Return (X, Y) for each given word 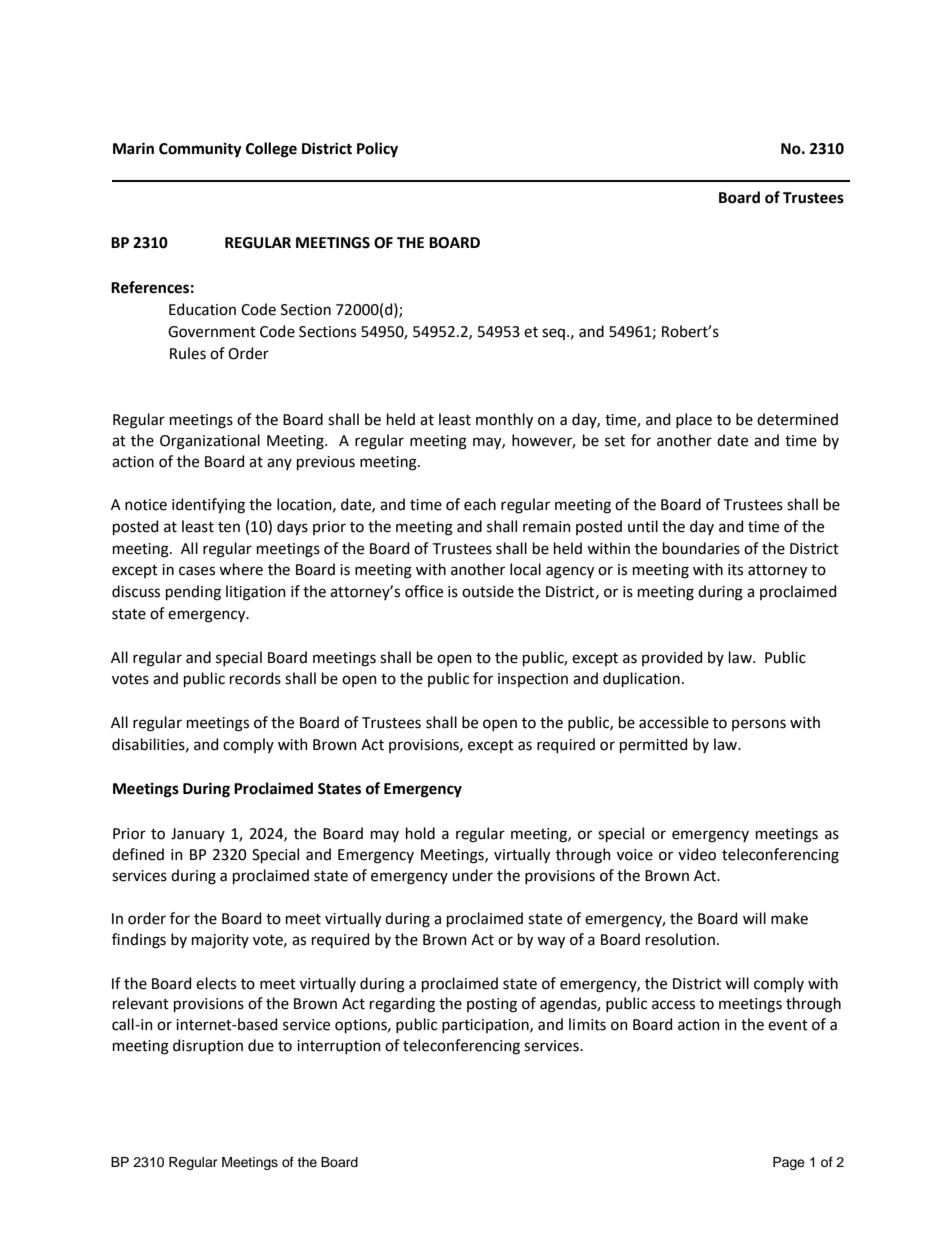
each (480, 504)
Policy (377, 150)
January (198, 835)
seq (553, 334)
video (697, 854)
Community (200, 150)
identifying (208, 506)
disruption (208, 1046)
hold (420, 833)
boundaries (701, 548)
